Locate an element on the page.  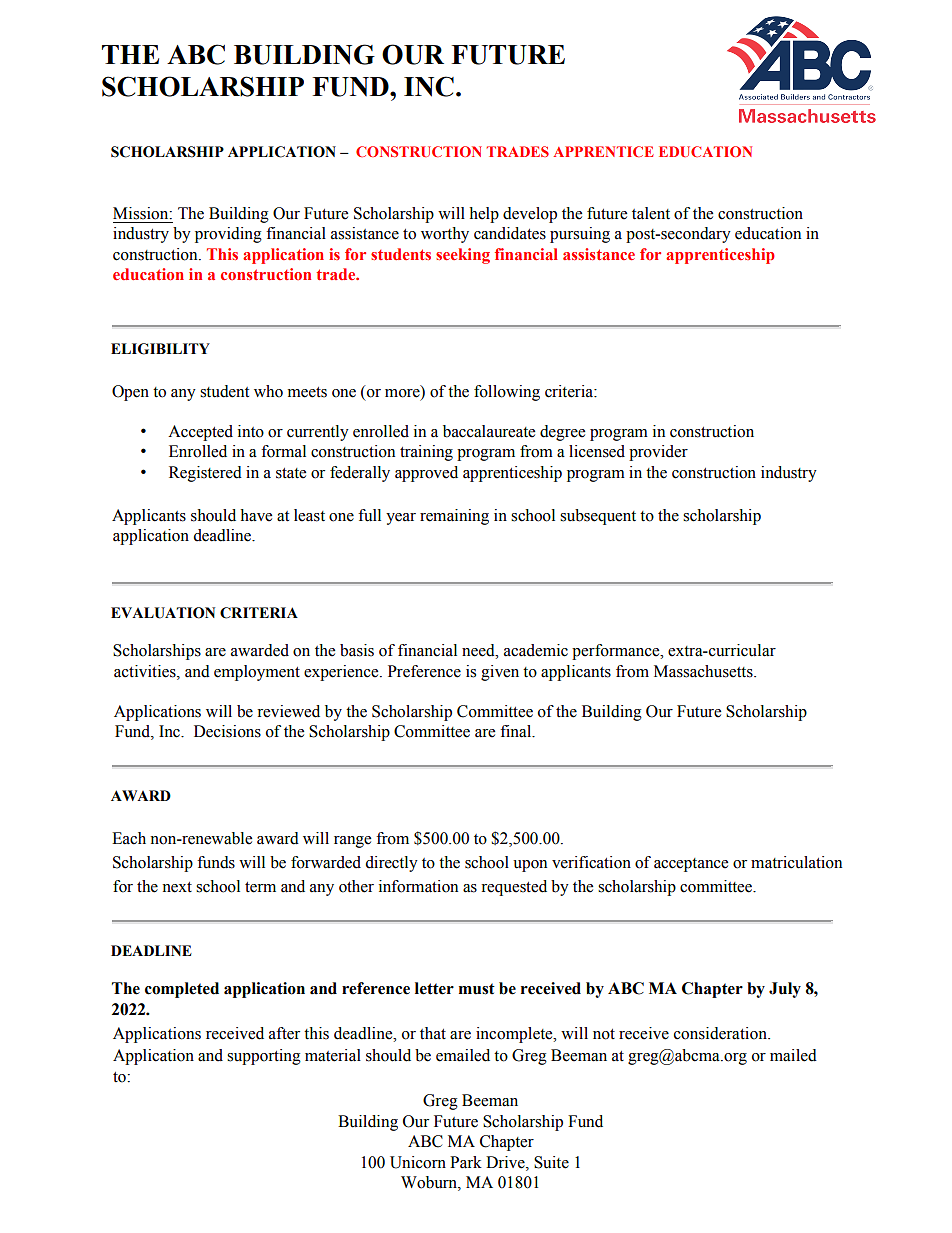
remaining is located at coordinates (454, 517).
